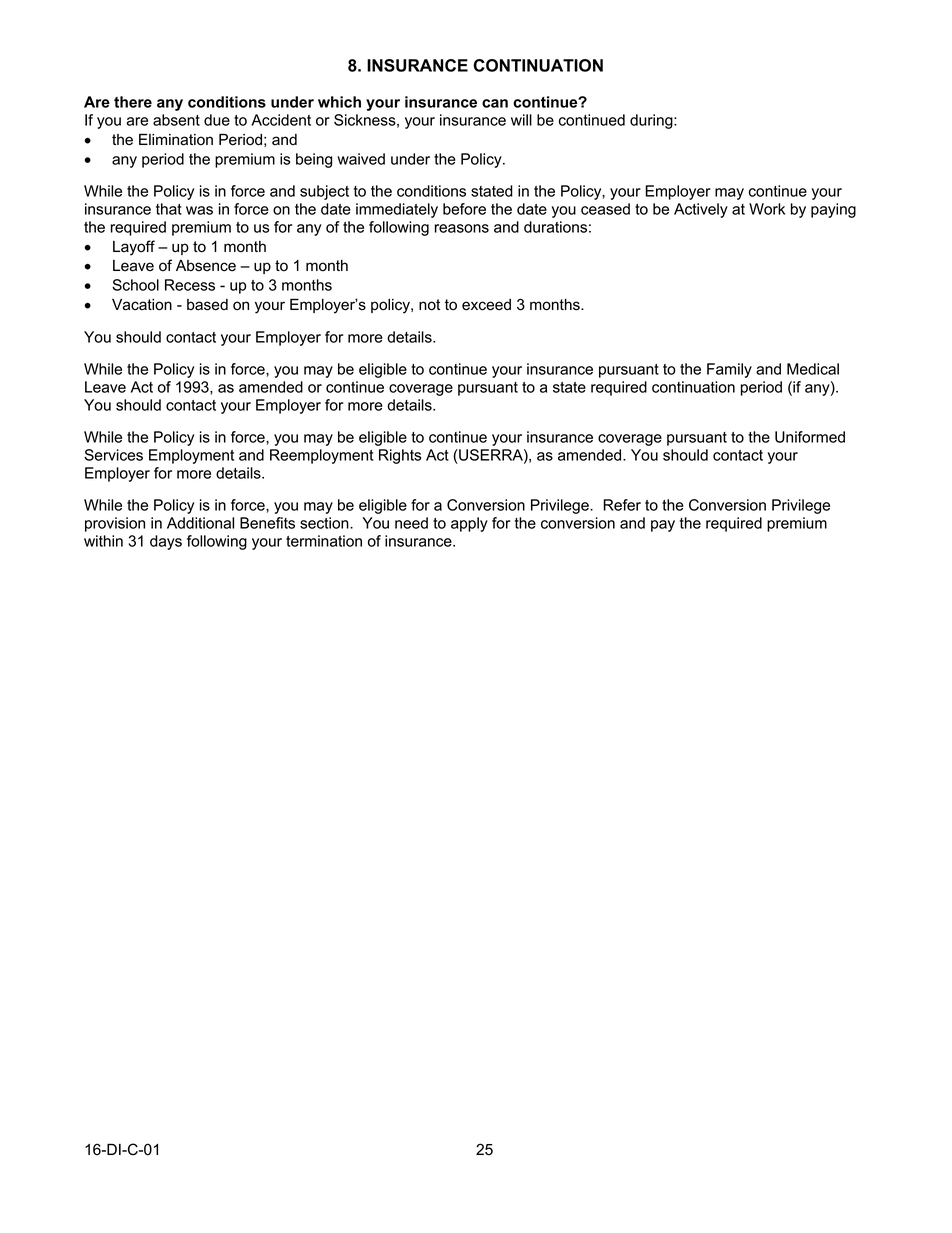 This page has height=1233, width=952. What do you see at coordinates (469, 524) in the page?
I see `apply` at bounding box center [469, 524].
